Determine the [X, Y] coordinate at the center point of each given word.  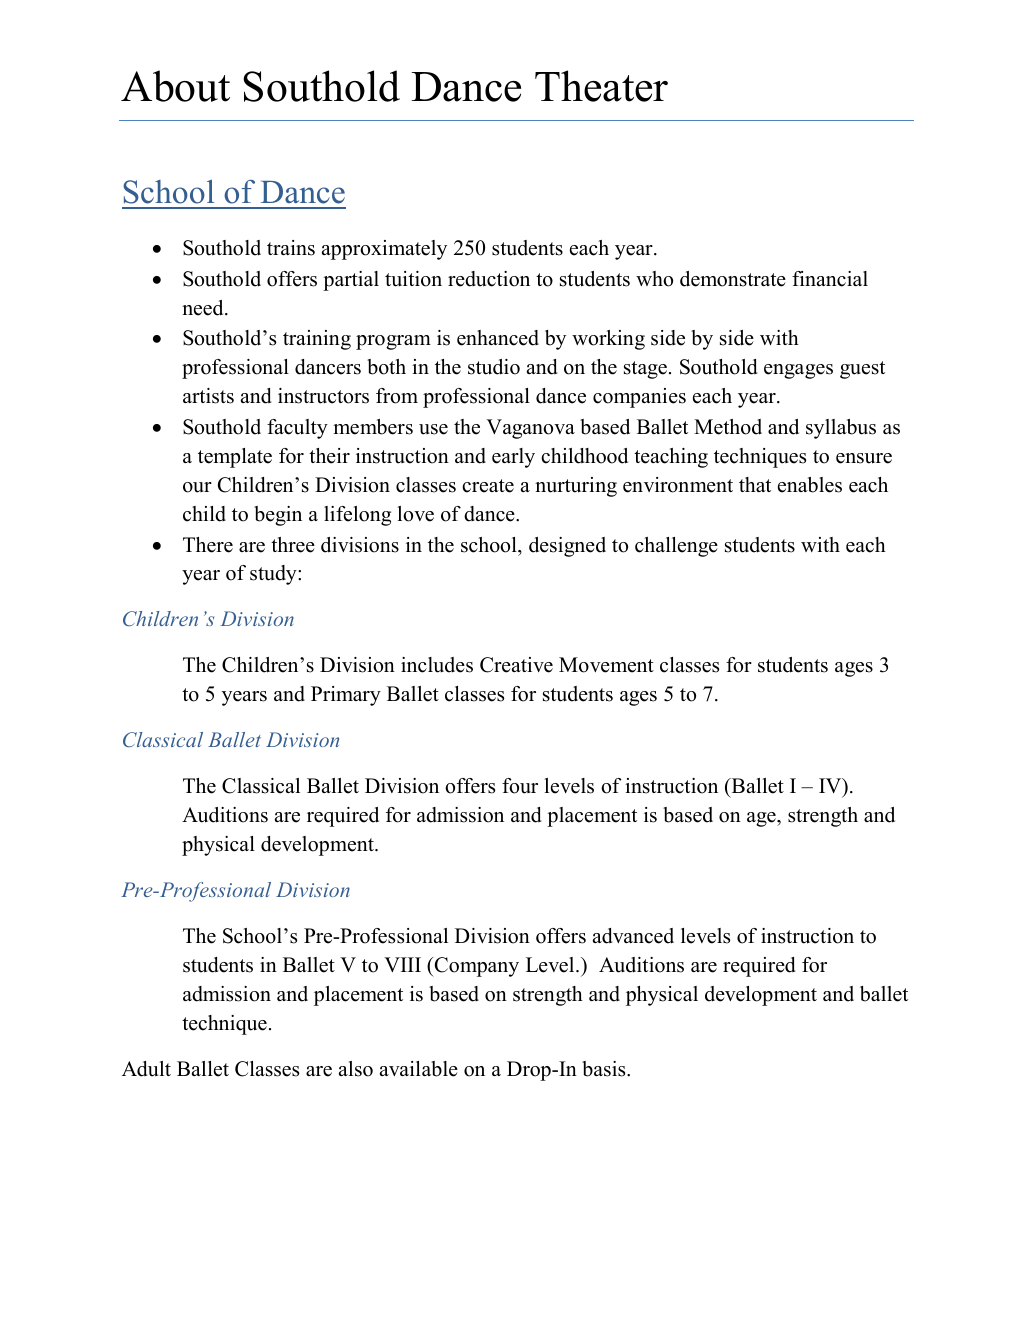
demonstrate [733, 279]
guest [862, 370]
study [274, 575]
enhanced [498, 338]
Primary [346, 696]
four [520, 786]
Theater [601, 86]
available [419, 1069]
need [204, 308]
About [175, 86]
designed [567, 547]
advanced [633, 936]
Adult [146, 1069]
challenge [676, 547]
